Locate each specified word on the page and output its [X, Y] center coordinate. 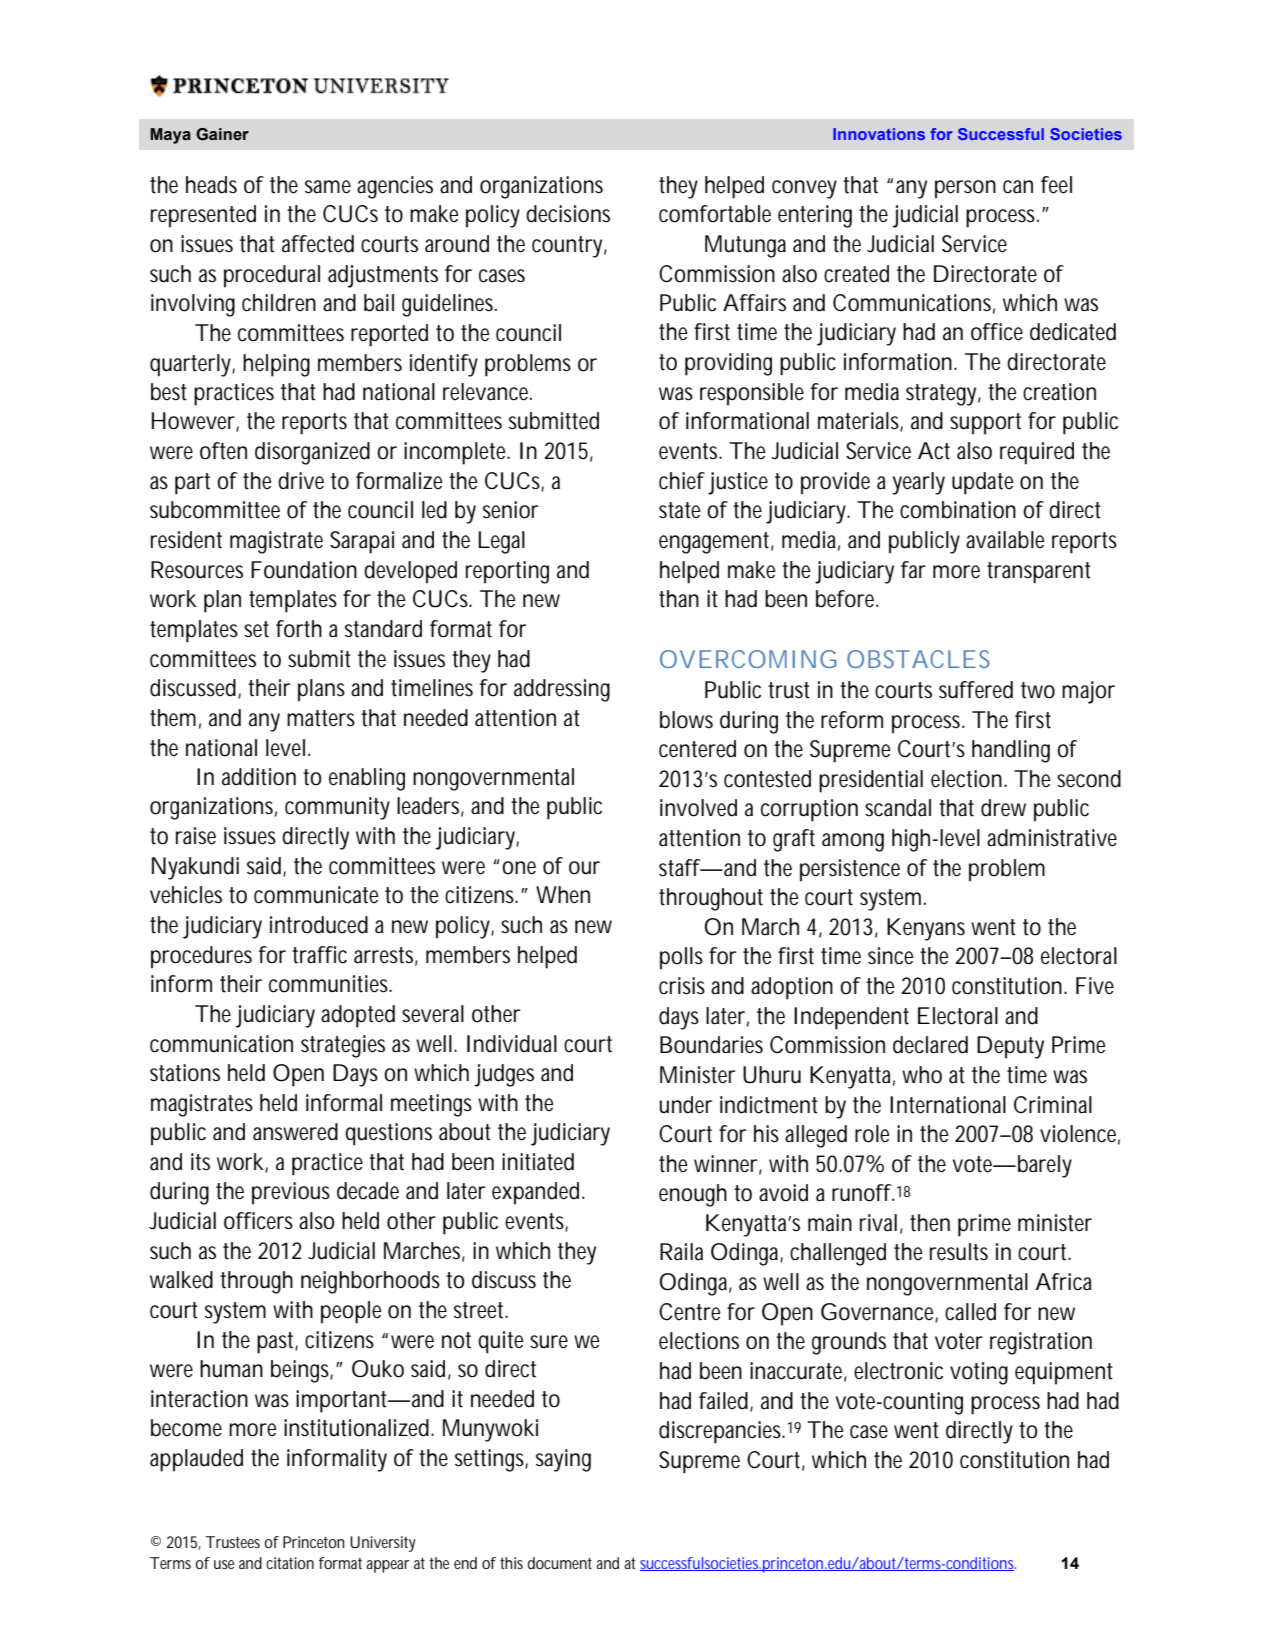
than [679, 599]
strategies [343, 1046]
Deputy [1010, 1047]
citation [290, 1563]
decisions [568, 214]
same [328, 187]
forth [299, 629]
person [965, 189]
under [686, 1105]
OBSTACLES [918, 659]
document [560, 1563]
